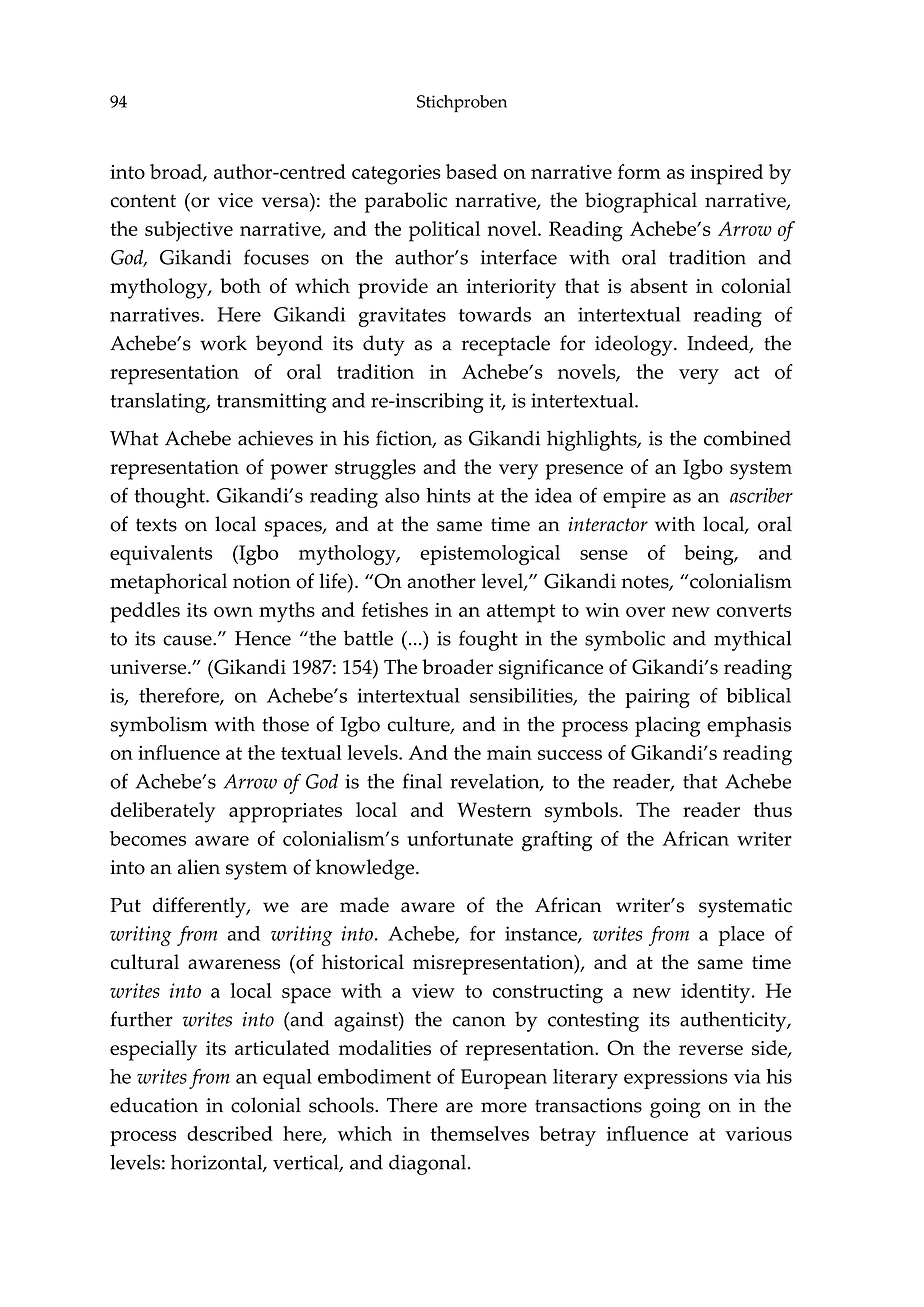 This page has width=924, height=1307. What do you see at coordinates (188, 640) in the page?
I see `cause` at bounding box center [188, 640].
